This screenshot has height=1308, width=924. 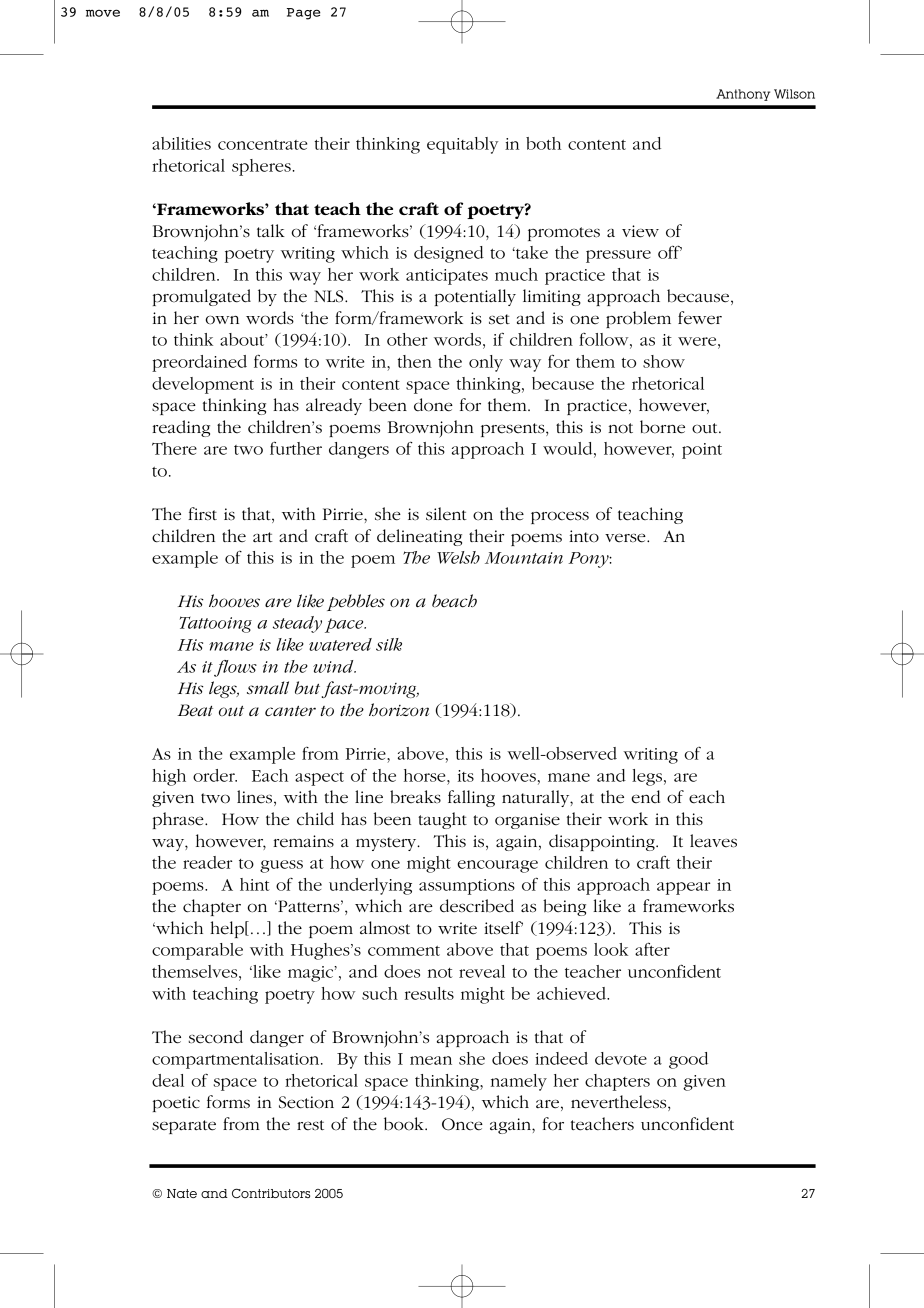 I want to click on move, so click(x=103, y=13).
